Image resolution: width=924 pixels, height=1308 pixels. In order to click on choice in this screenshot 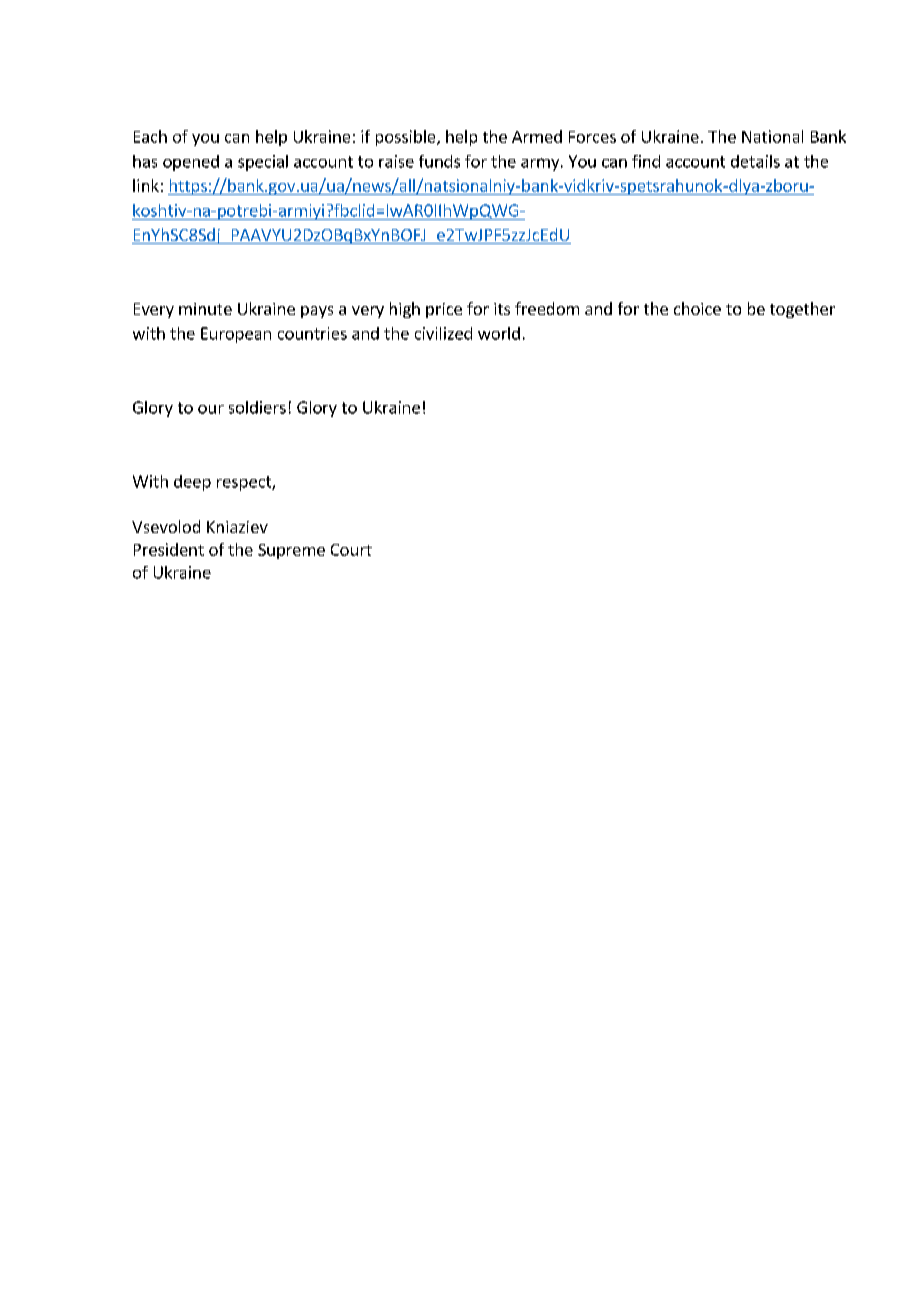, I will do `click(697, 308)`.
